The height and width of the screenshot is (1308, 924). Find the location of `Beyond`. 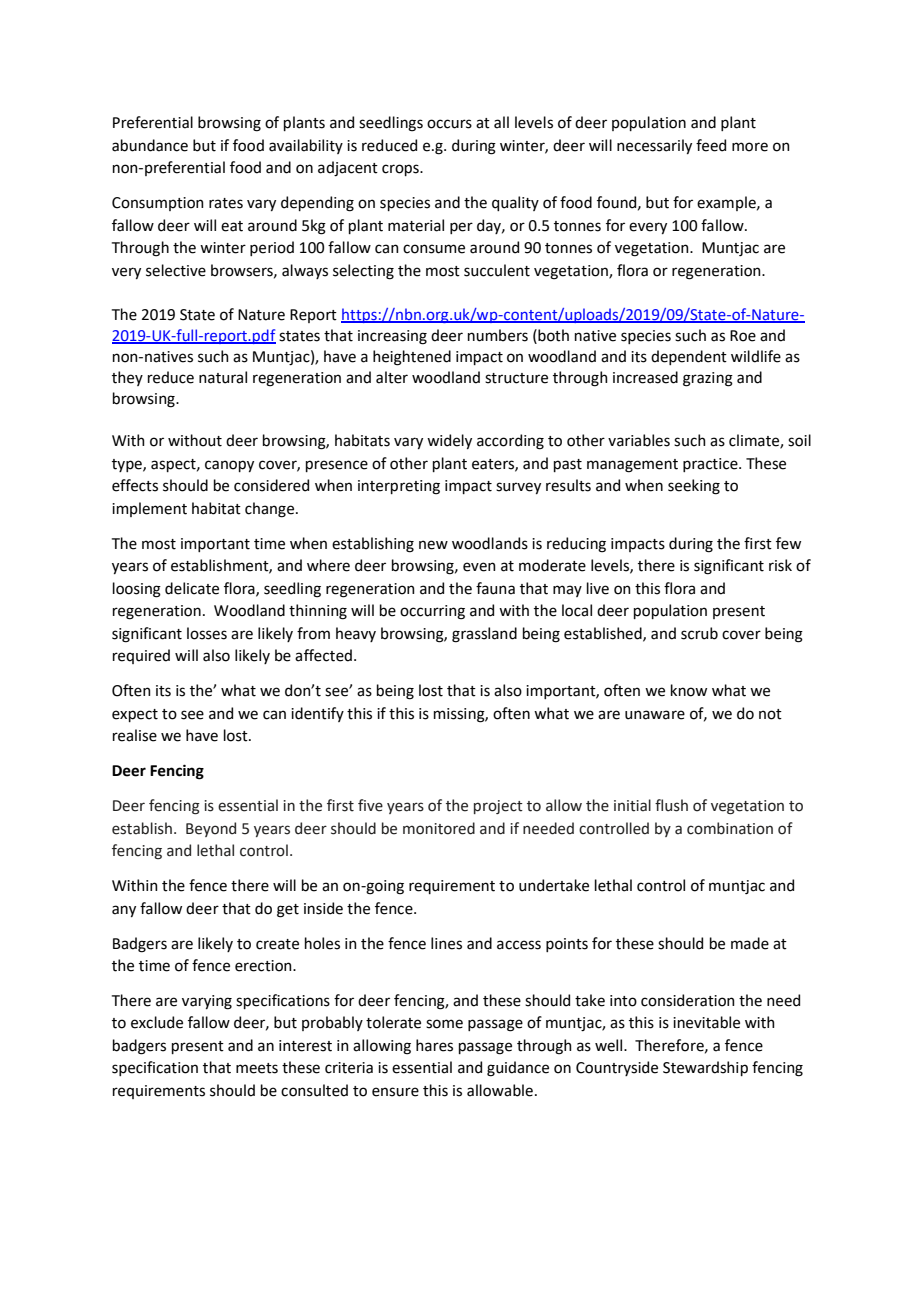

Beyond is located at coordinates (211, 829).
